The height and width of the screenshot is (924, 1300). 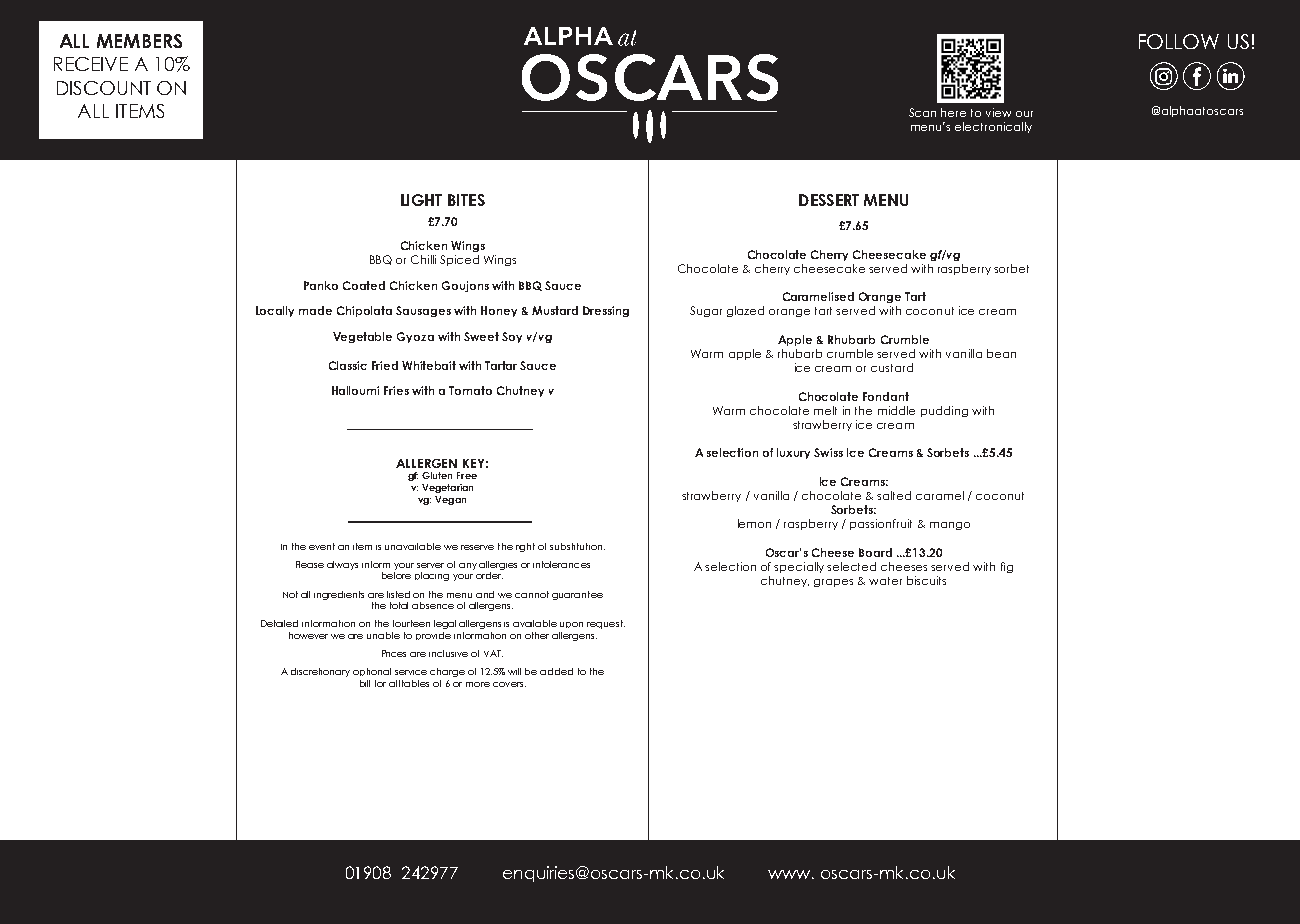 What do you see at coordinates (1007, 567) in the screenshot?
I see `fig` at bounding box center [1007, 567].
